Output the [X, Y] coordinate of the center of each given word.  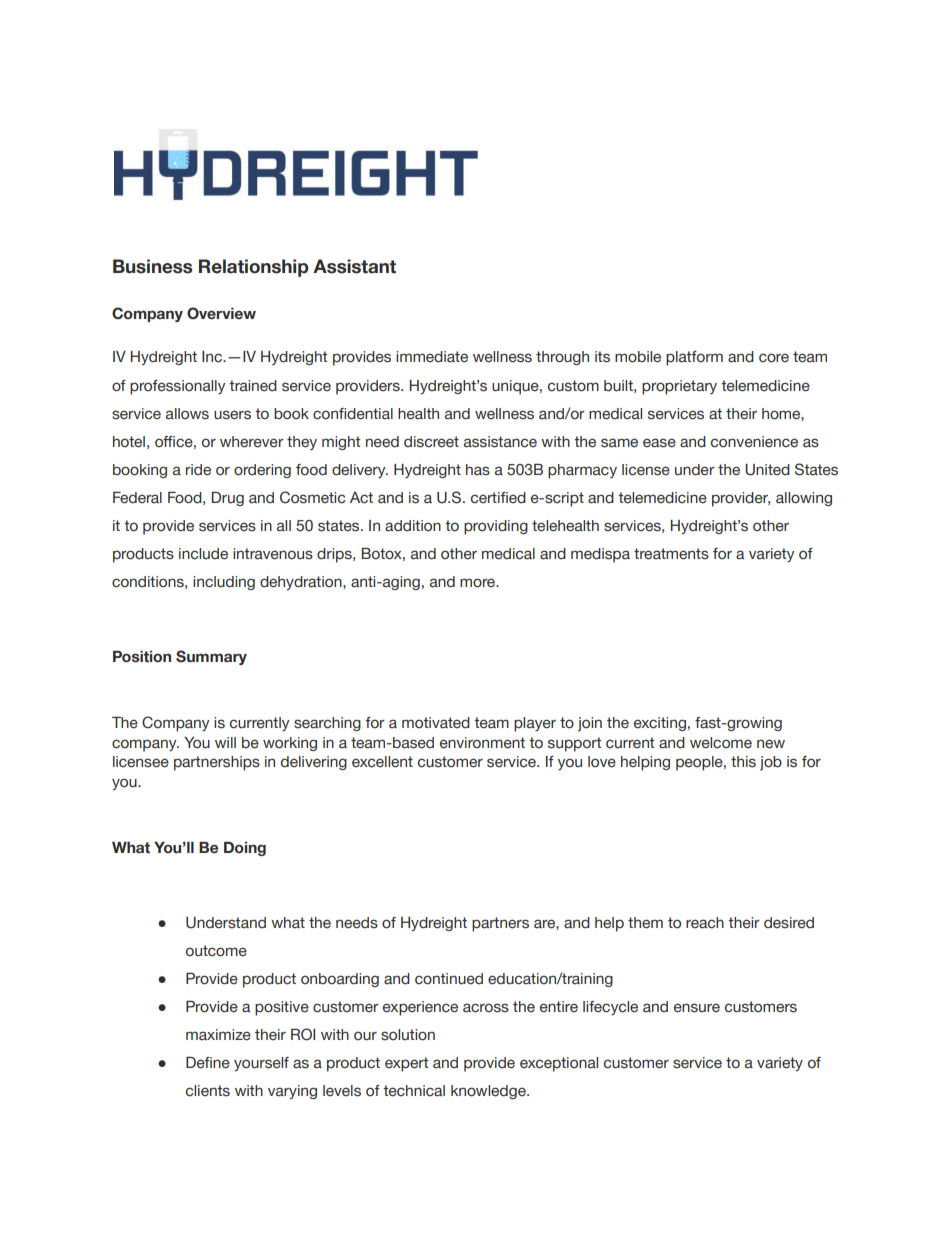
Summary [211, 657]
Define [208, 1063]
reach [705, 923]
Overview [221, 313]
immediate [432, 357]
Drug [228, 499]
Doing [245, 849]
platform [694, 358]
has [478, 470]
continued [449, 979]
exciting [660, 724]
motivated [436, 723]
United [767, 470]
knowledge [489, 1092]
